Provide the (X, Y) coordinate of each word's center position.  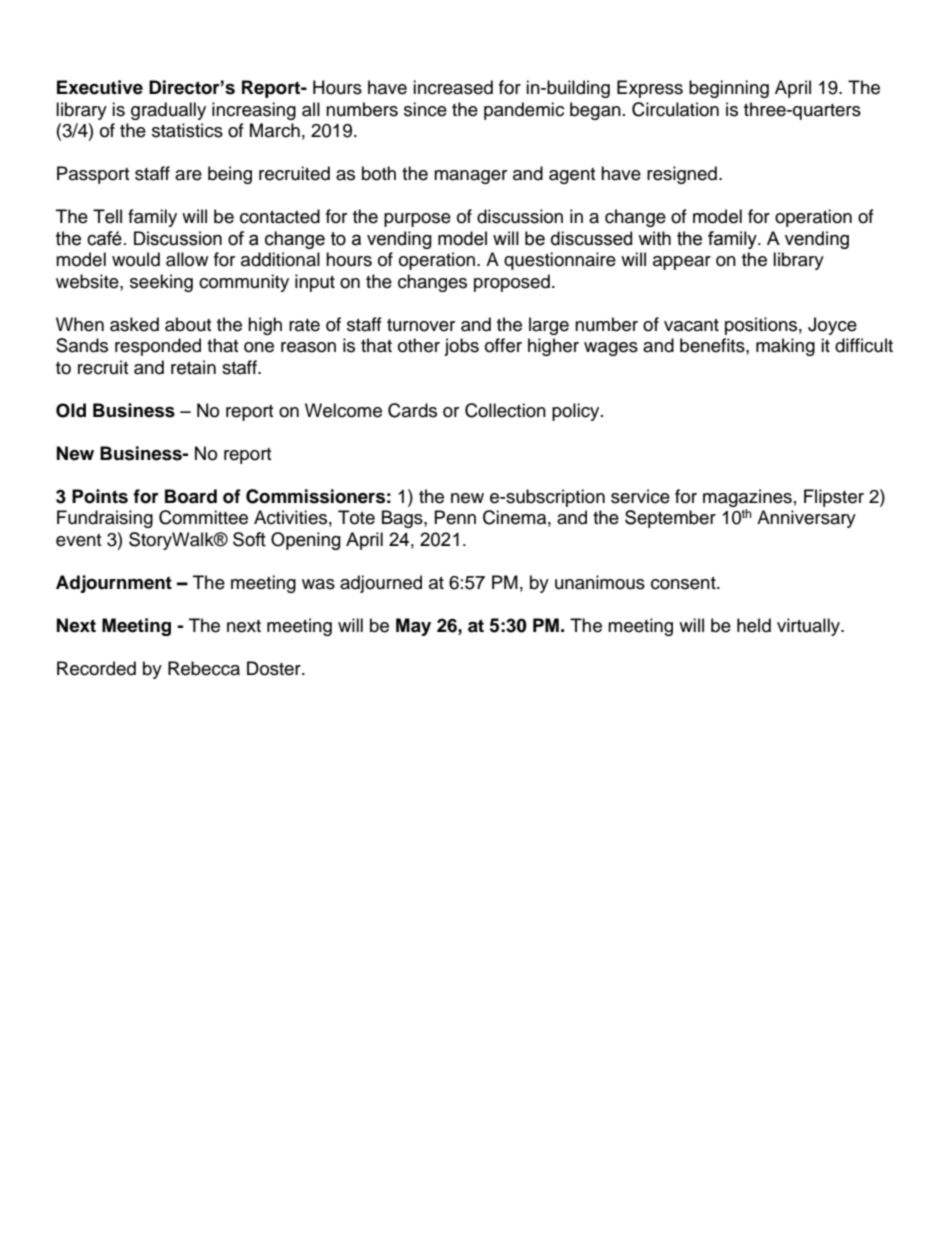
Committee (203, 517)
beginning (729, 89)
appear (682, 263)
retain (193, 367)
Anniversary (806, 519)
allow (187, 259)
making (785, 347)
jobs (461, 347)
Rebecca (204, 668)
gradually (168, 111)
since (425, 109)
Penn (455, 517)
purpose (417, 220)
